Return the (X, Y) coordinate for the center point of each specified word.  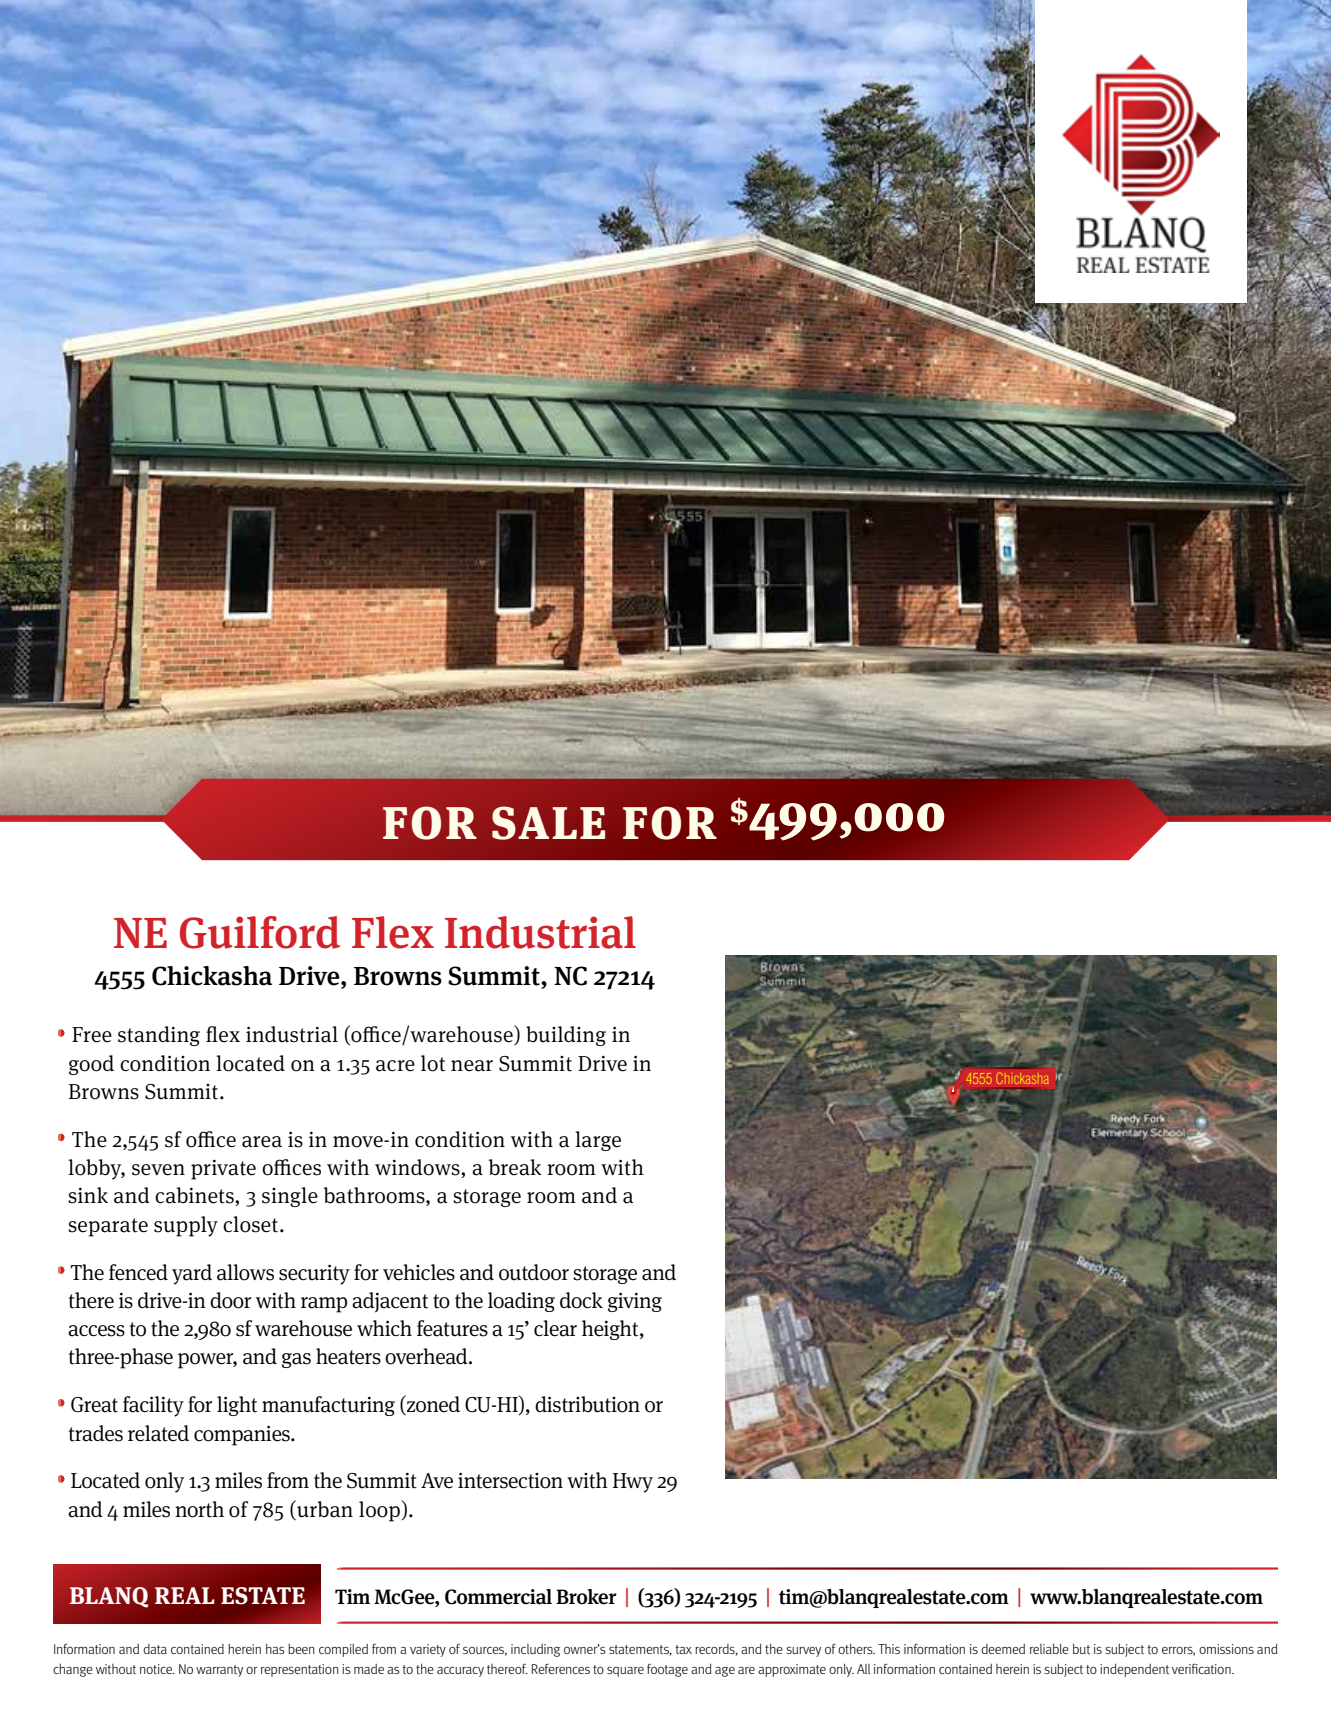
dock (581, 1300)
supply (186, 1226)
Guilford (260, 932)
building (566, 1036)
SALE (548, 823)
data (155, 1649)
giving (635, 1302)
